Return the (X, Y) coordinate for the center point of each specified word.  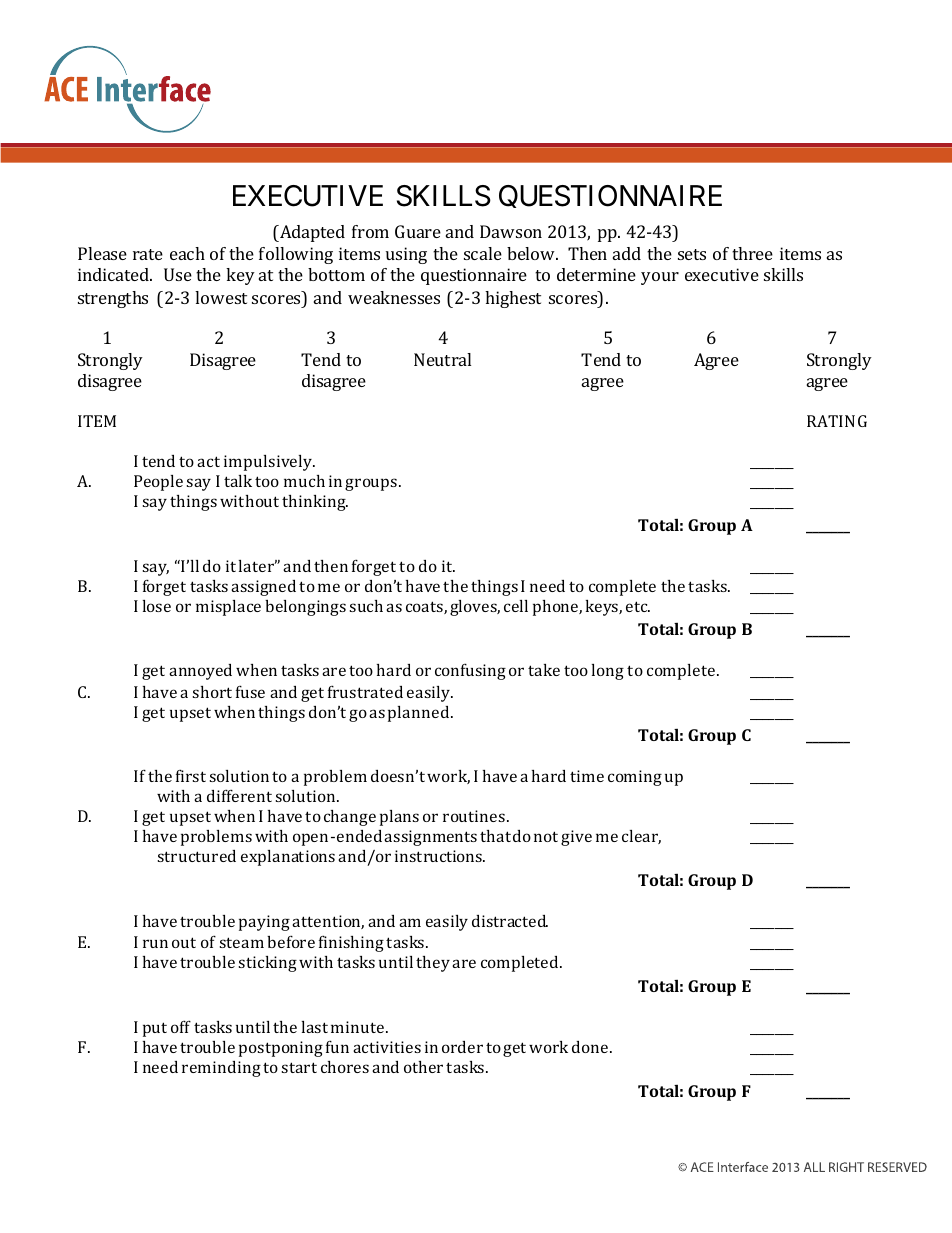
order (462, 1047)
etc (638, 606)
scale (483, 253)
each (187, 253)
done (591, 1047)
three (752, 253)
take (544, 670)
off (181, 1026)
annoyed (200, 672)
